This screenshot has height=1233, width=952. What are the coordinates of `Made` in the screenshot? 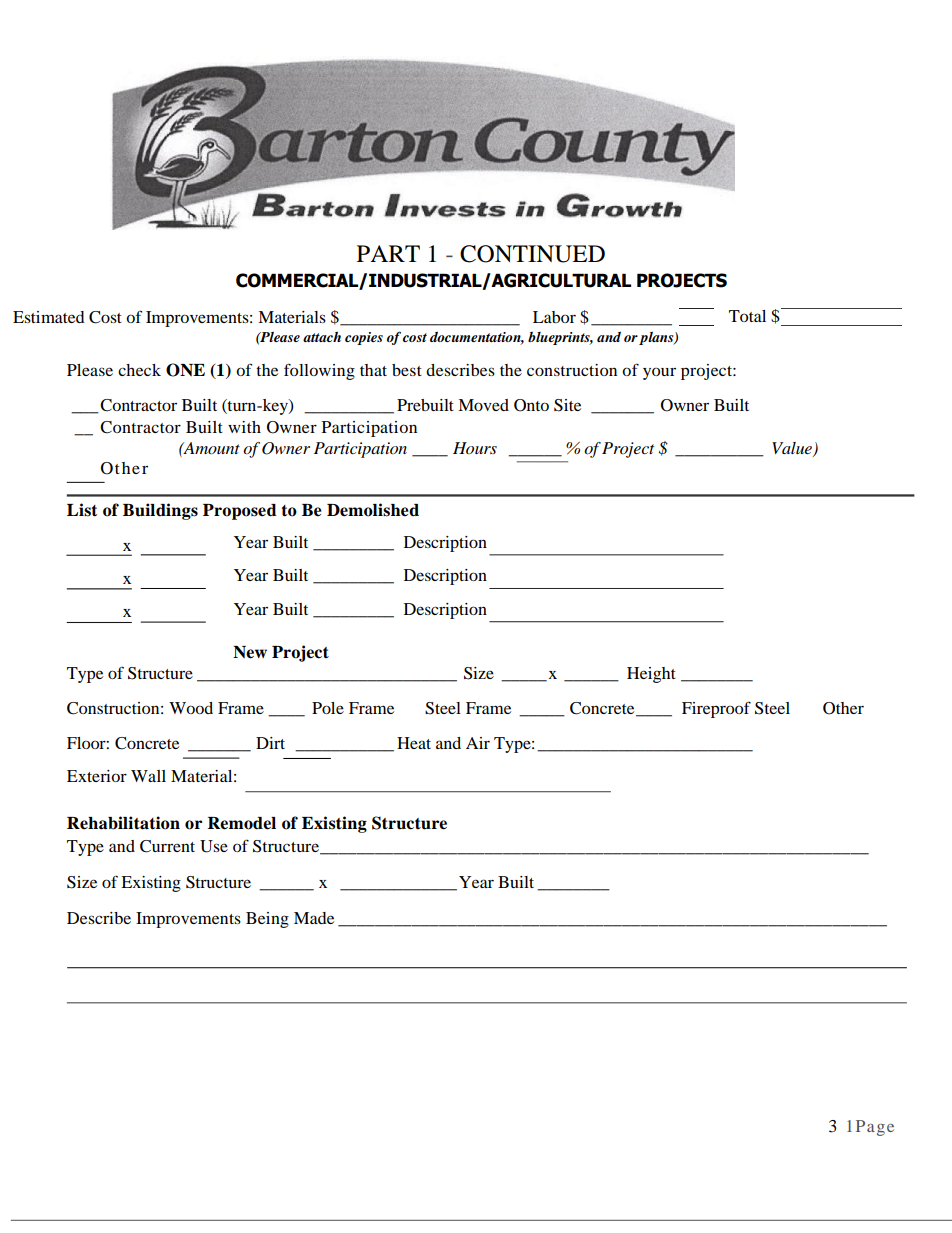 It's located at (314, 918).
